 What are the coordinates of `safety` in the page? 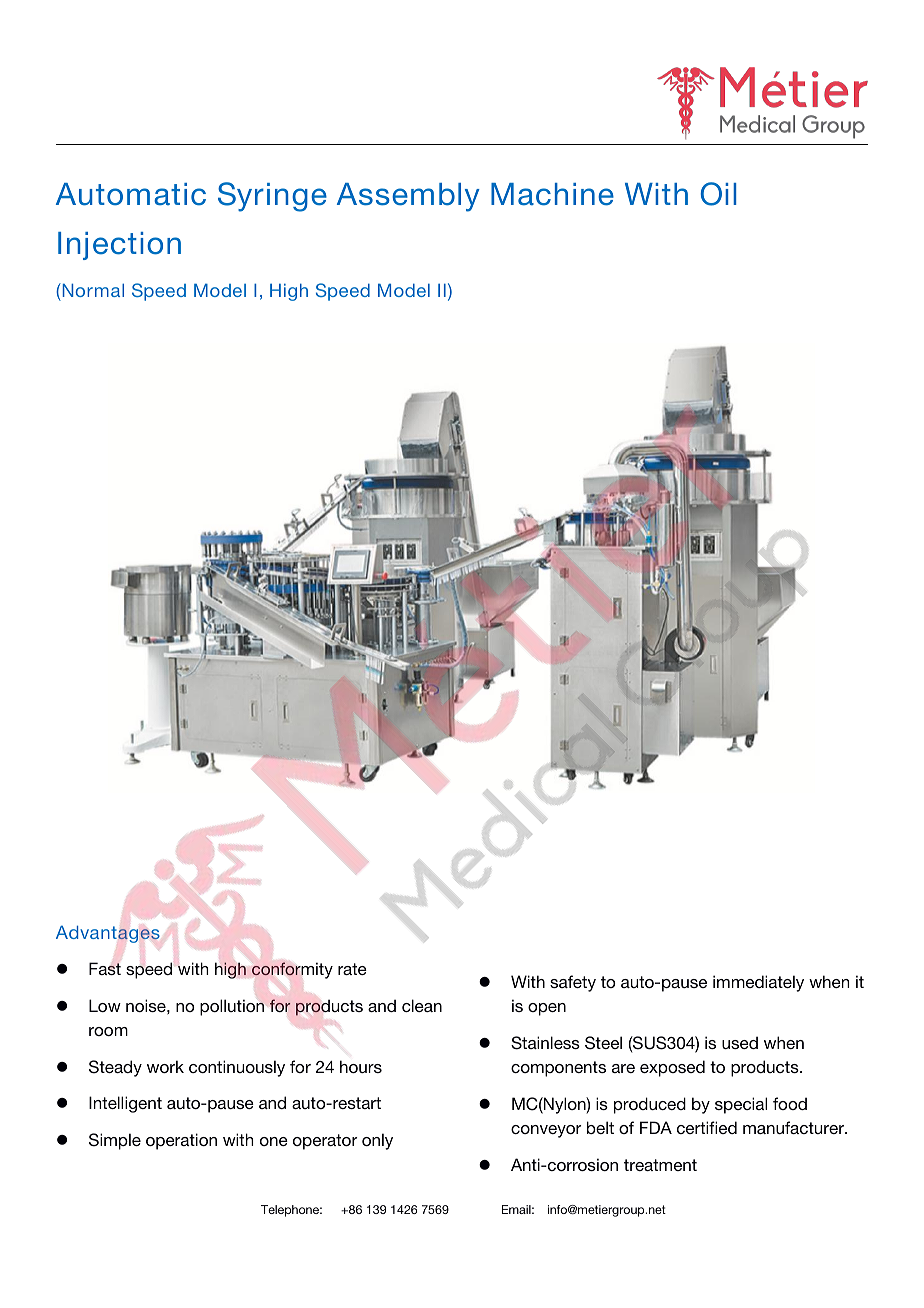 It's located at (573, 983).
